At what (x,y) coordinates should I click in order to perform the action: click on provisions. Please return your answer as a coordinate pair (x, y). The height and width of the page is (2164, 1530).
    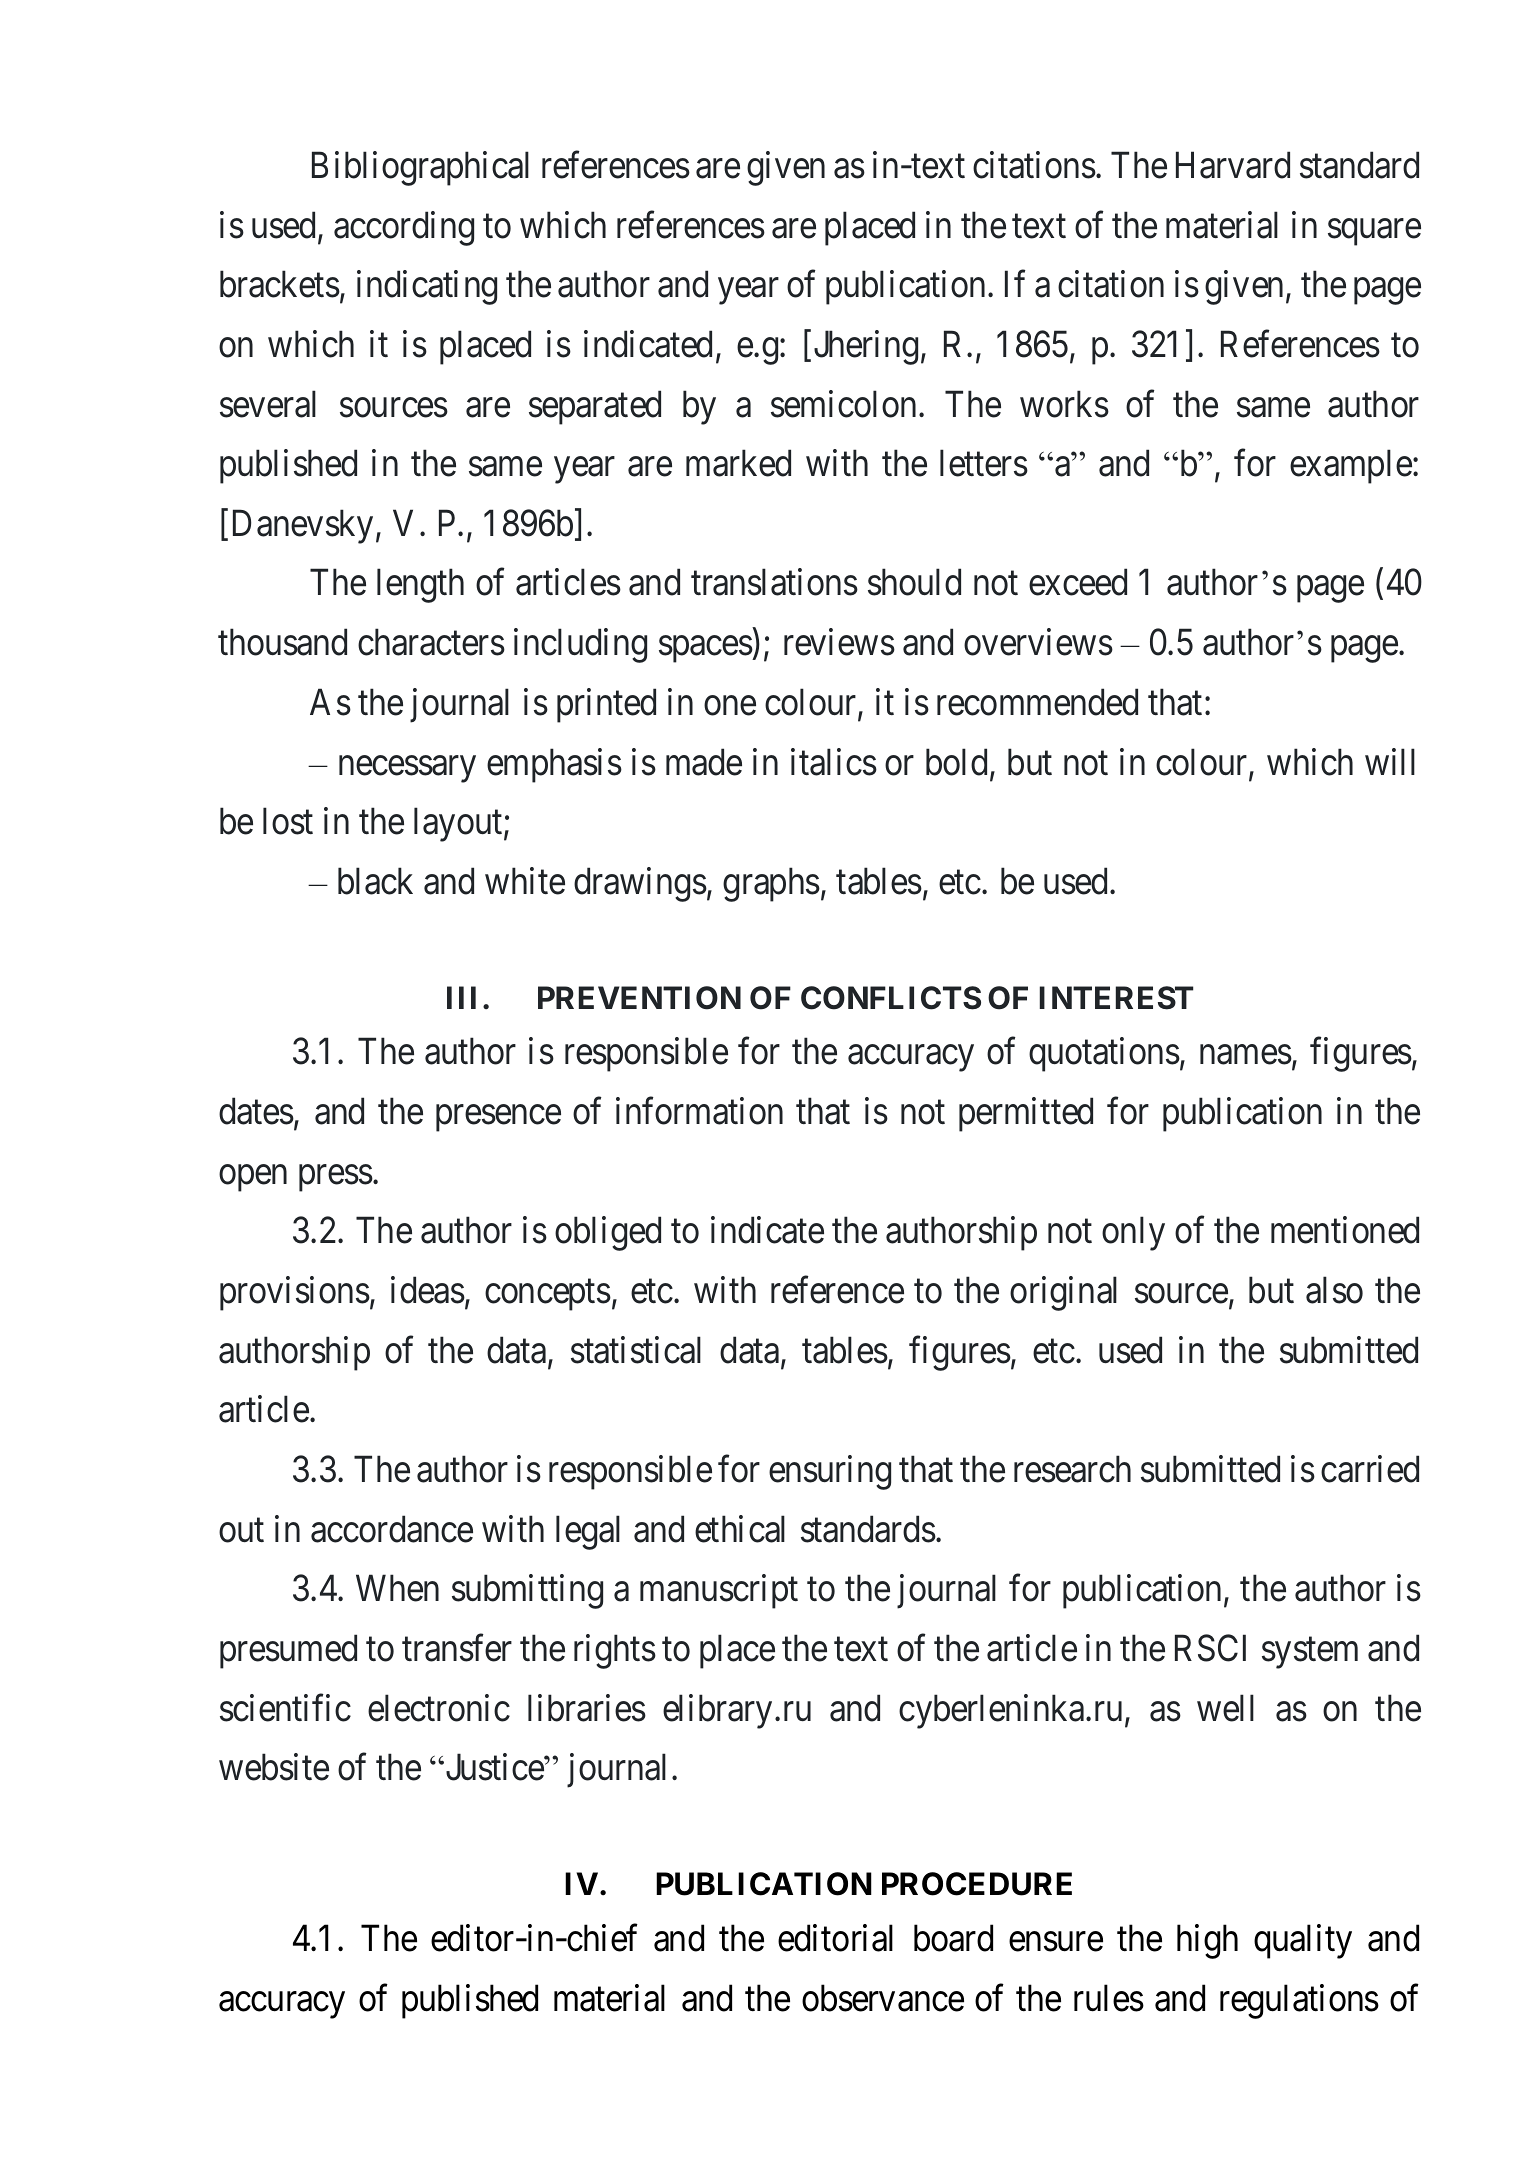
    Looking at the image, I should click on (295, 1294).
